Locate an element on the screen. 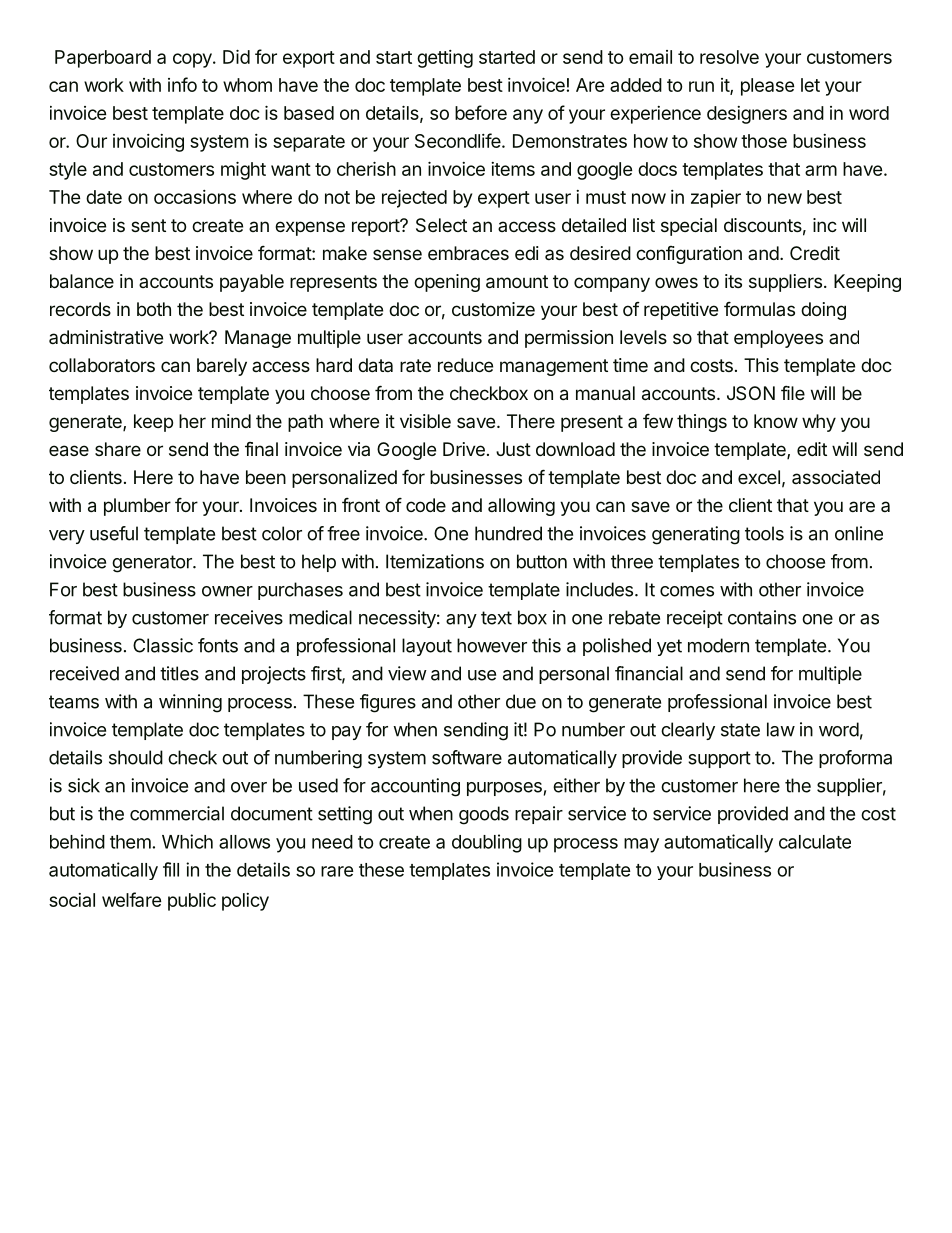 Image resolution: width=952 pixels, height=1233 pixels. administrative is located at coordinates (106, 337).
